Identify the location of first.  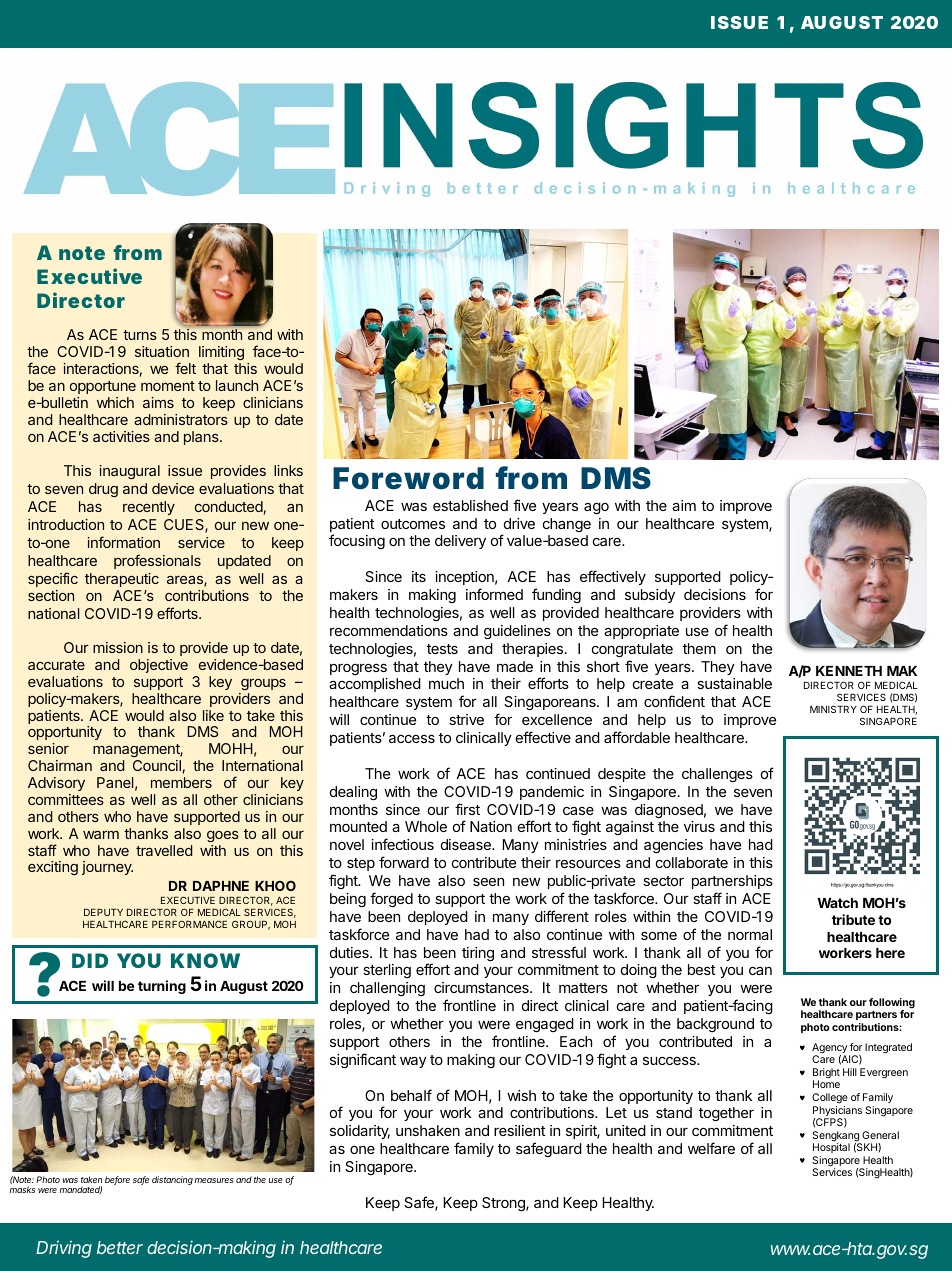
(467, 809).
